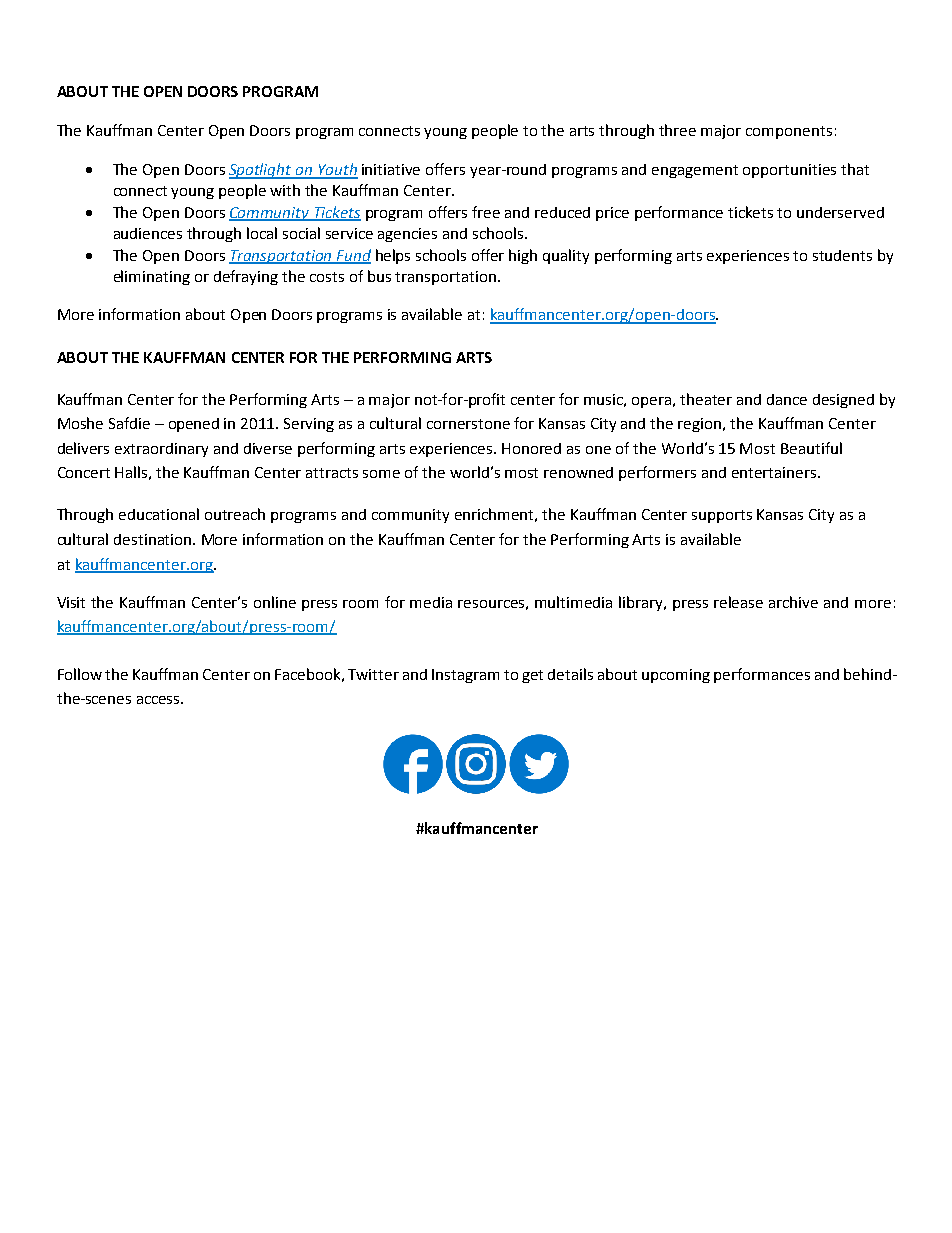 This screenshot has width=952, height=1233. What do you see at coordinates (468, 424) in the screenshot?
I see `cornerstone` at bounding box center [468, 424].
